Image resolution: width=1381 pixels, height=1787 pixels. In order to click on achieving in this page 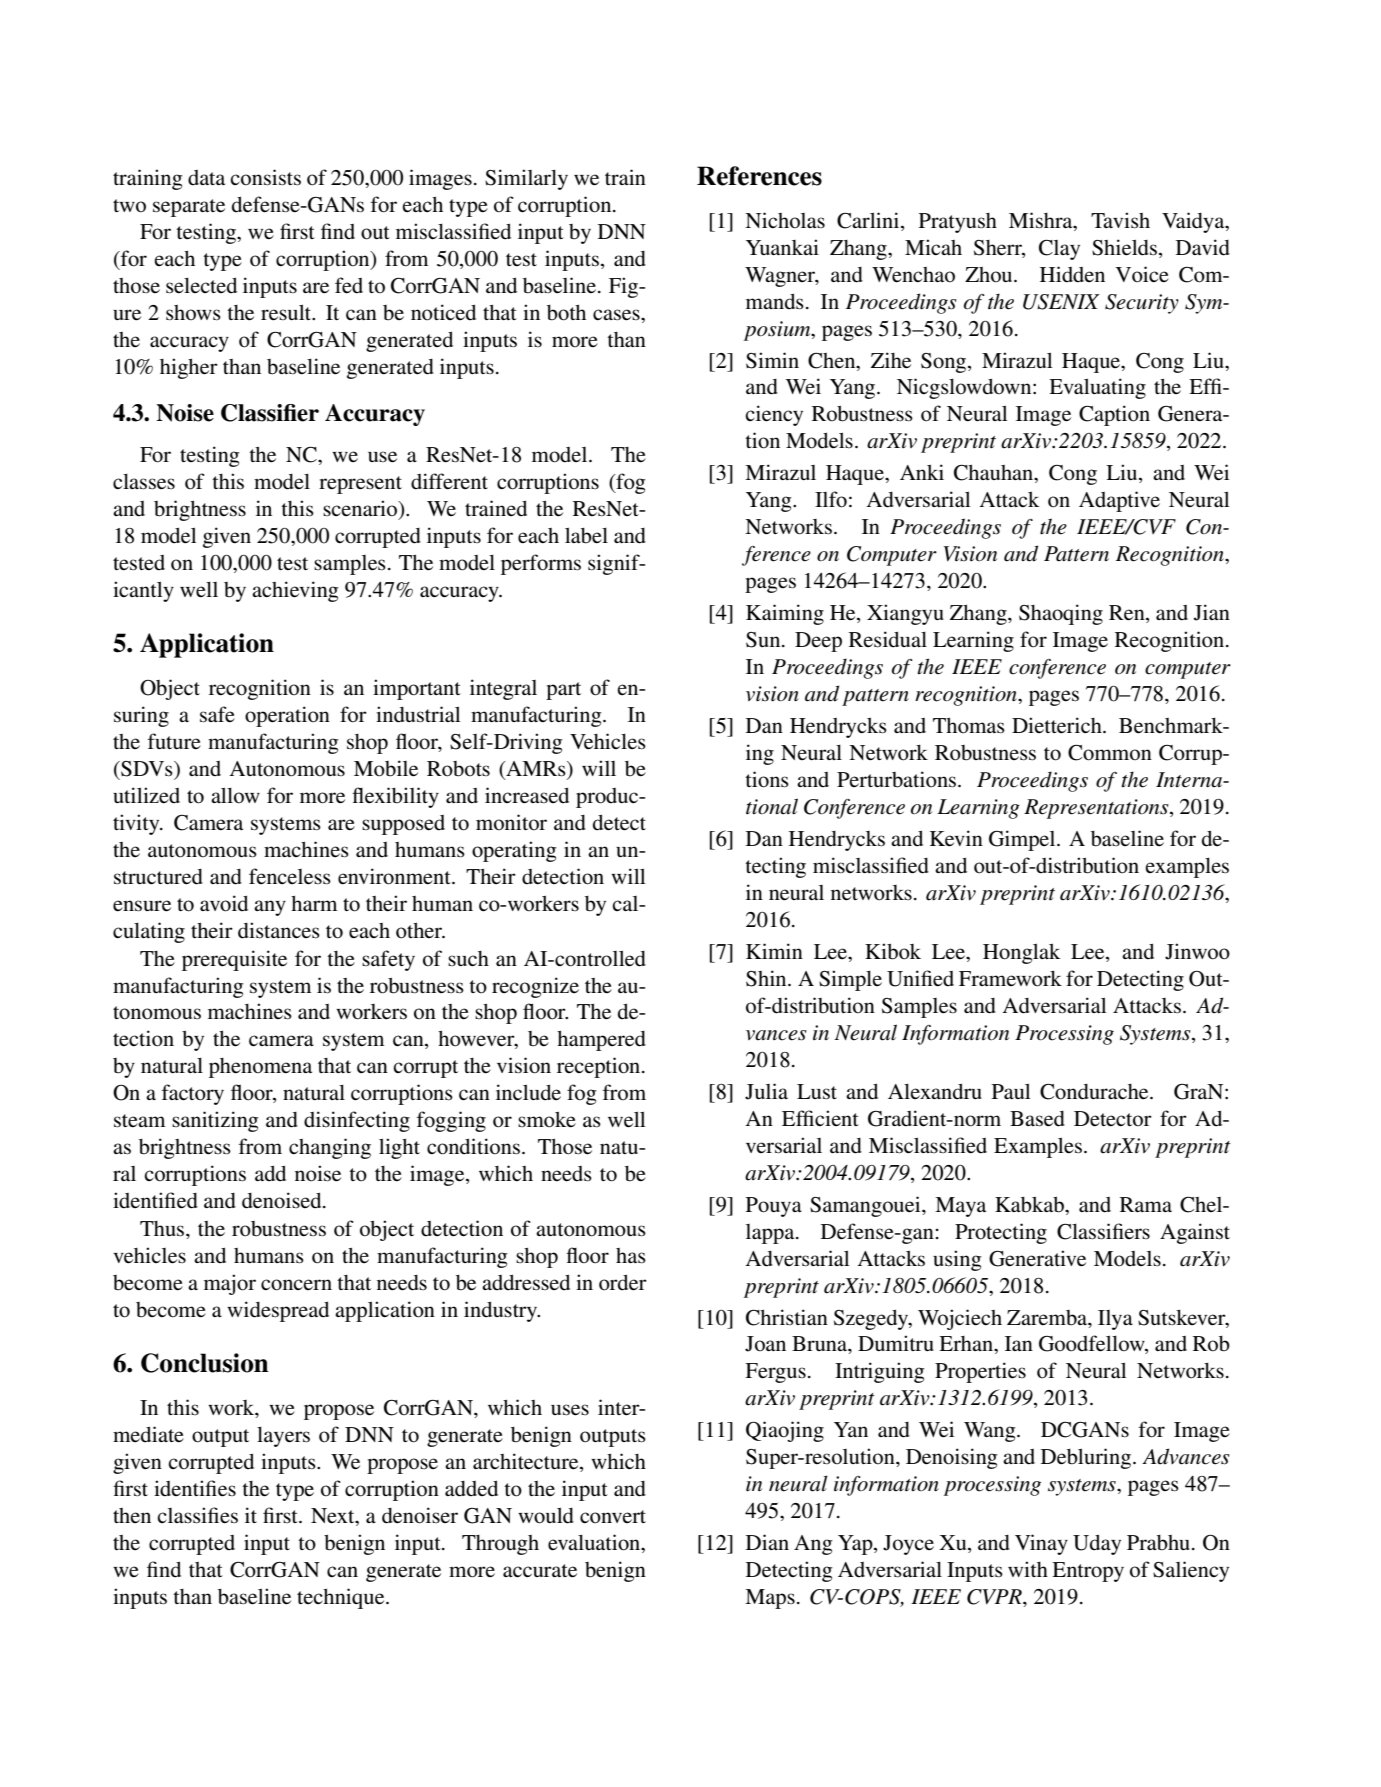, I will do `click(295, 591)`.
